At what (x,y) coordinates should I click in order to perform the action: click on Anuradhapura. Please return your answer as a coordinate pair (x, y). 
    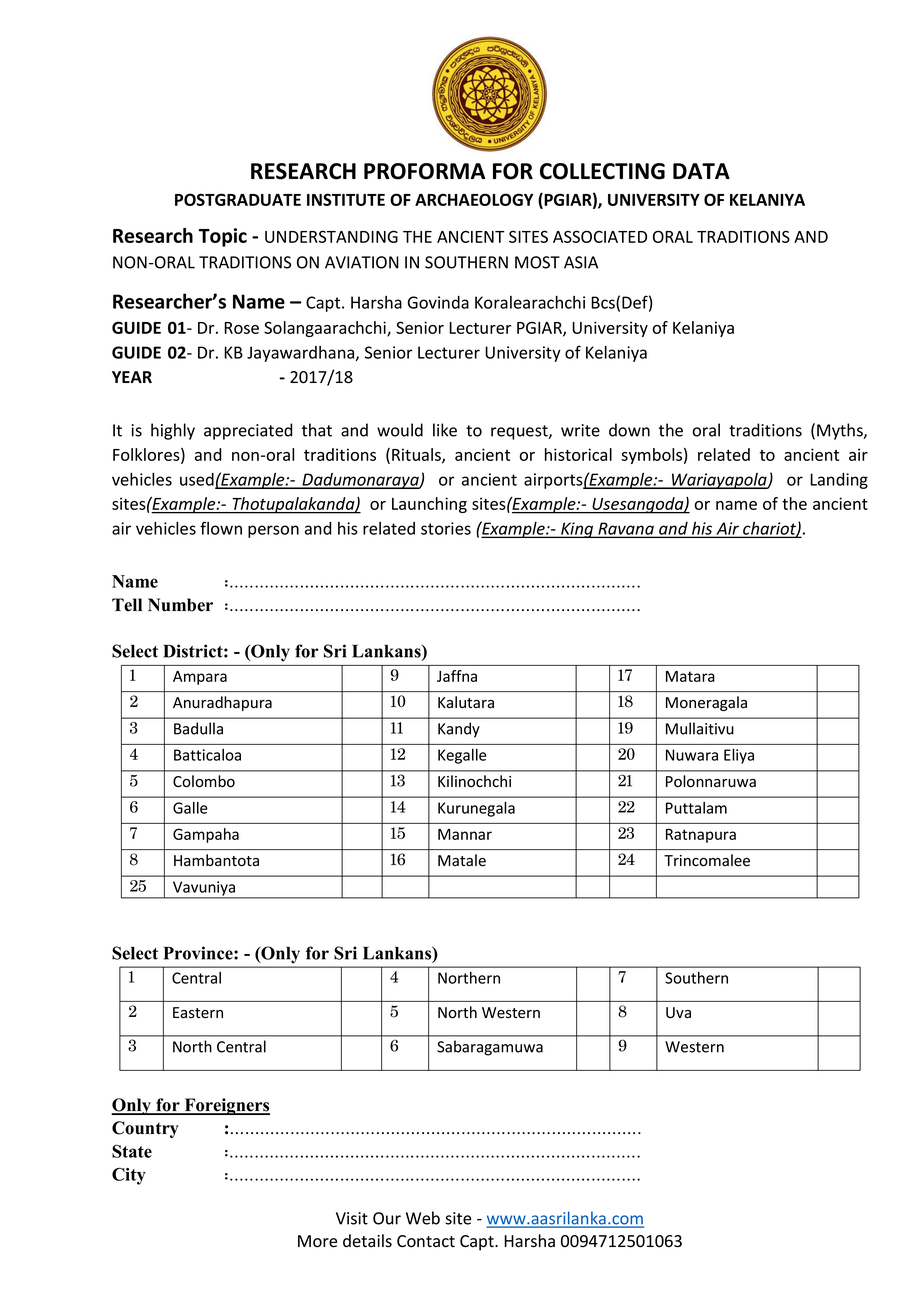
    Looking at the image, I should click on (222, 703).
